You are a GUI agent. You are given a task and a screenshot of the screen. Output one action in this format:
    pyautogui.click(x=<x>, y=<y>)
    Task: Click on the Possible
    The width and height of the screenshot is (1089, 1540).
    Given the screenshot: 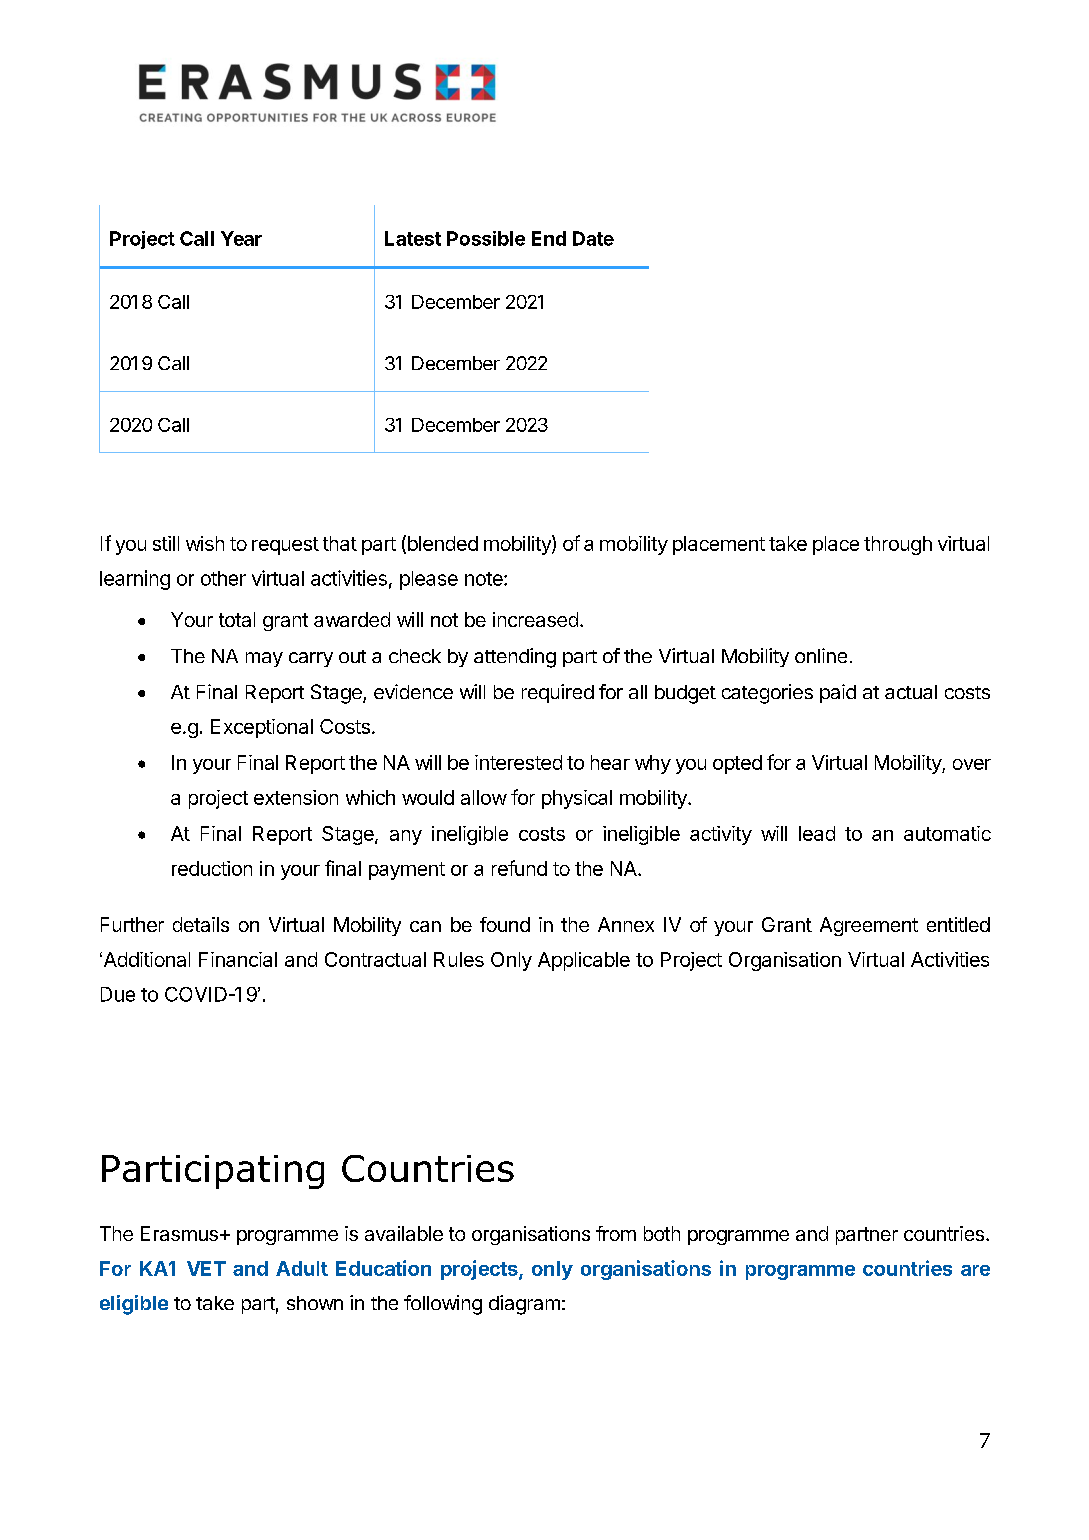 What is the action you would take?
    pyautogui.click(x=486, y=238)
